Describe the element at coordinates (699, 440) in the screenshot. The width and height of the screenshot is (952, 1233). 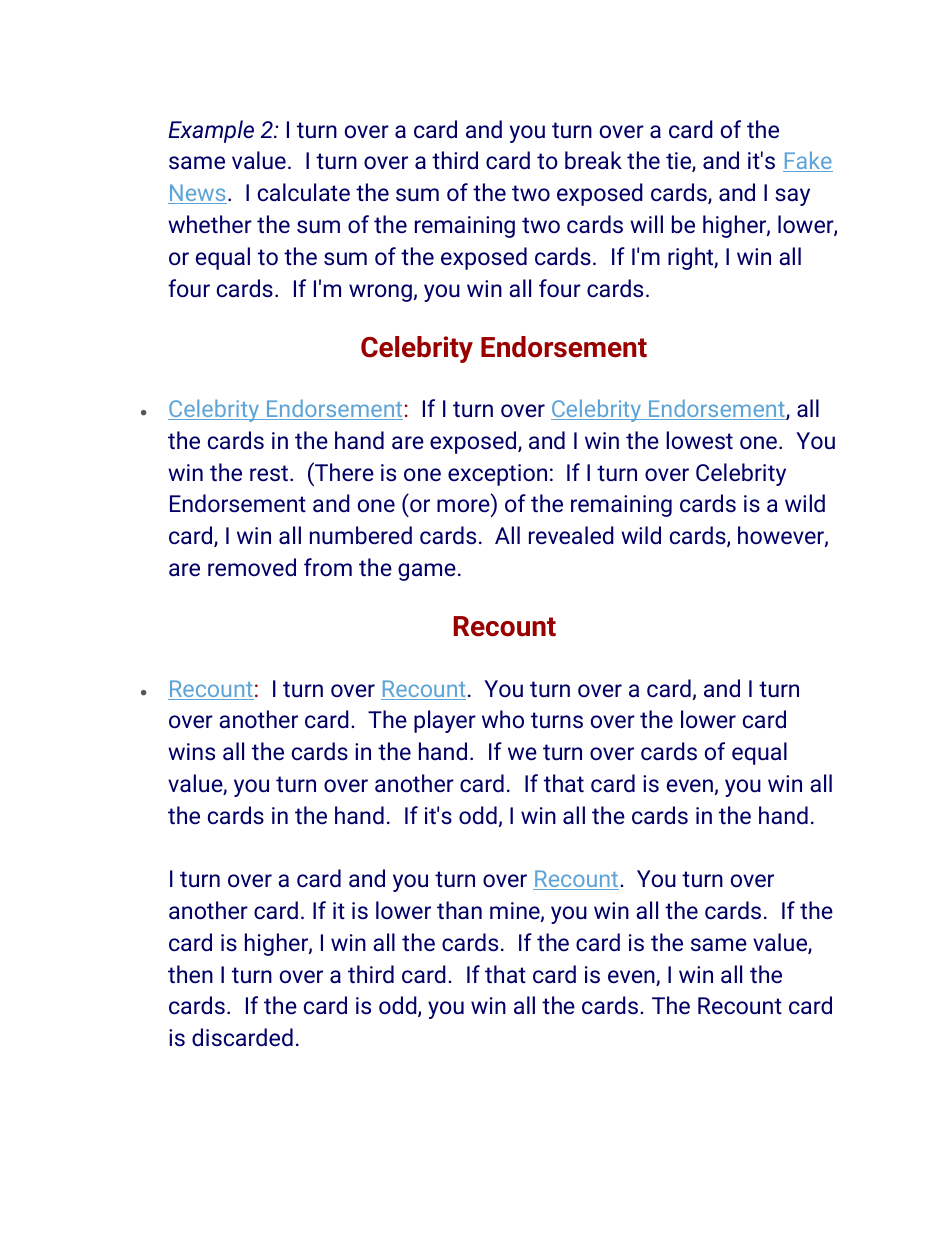
I see `lowest` at that location.
